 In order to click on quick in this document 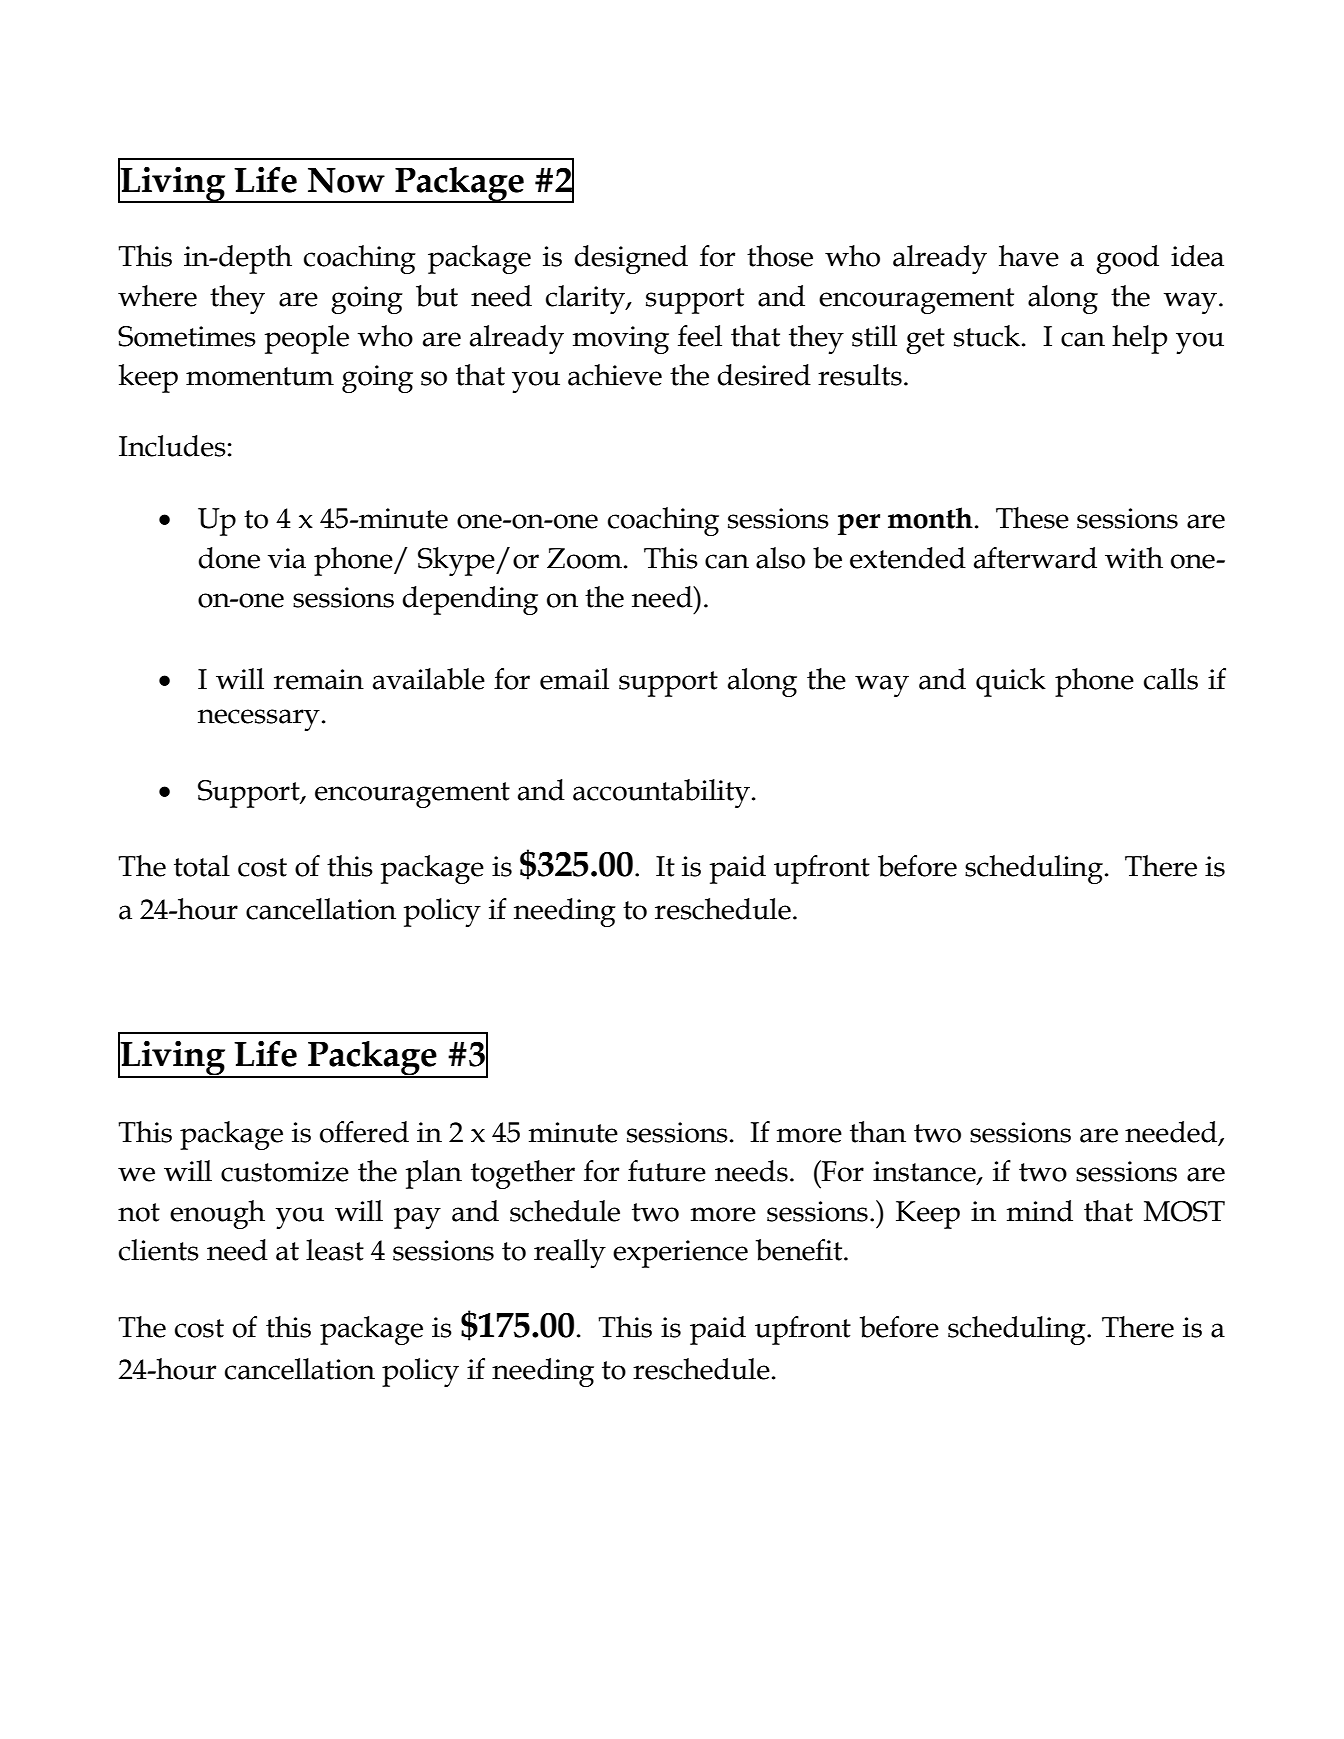, I will do `click(1011, 682)`.
